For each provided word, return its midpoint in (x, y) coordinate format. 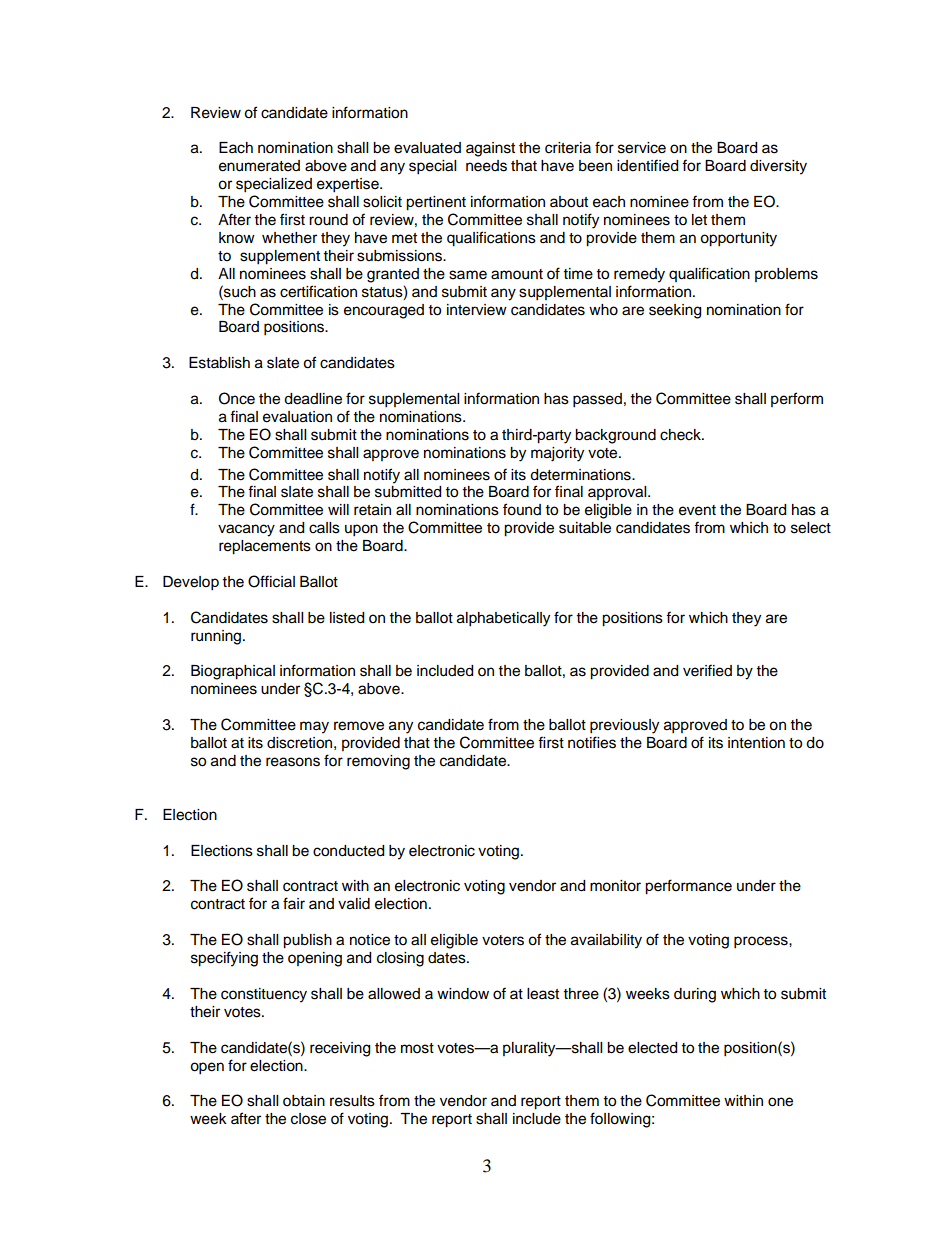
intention (756, 743)
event (697, 510)
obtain (304, 1101)
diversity (778, 167)
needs (486, 166)
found (522, 509)
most (417, 1048)
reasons (293, 762)
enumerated (259, 166)
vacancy (246, 530)
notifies (592, 742)
